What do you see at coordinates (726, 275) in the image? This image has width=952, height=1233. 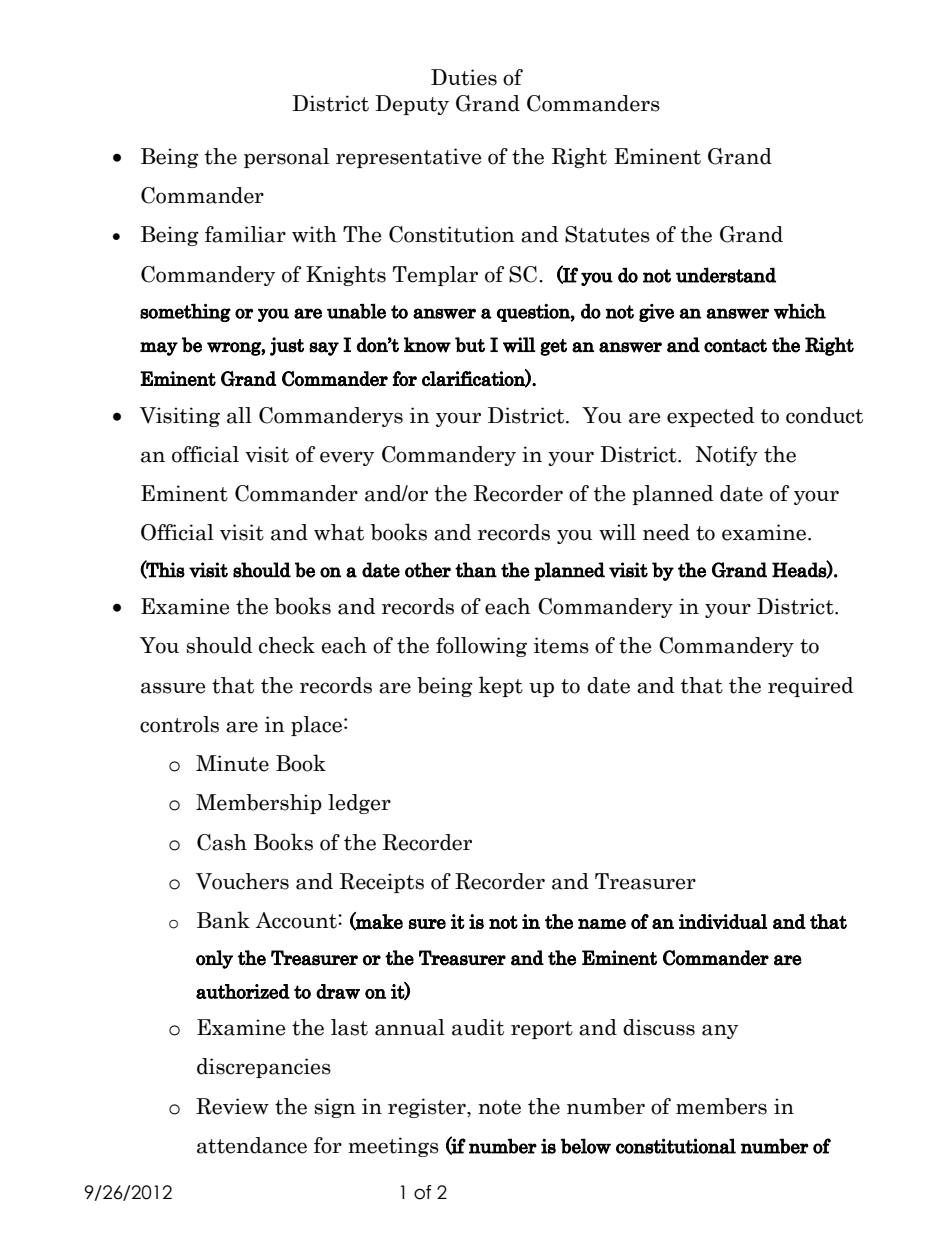 I see `understand` at bounding box center [726, 275].
